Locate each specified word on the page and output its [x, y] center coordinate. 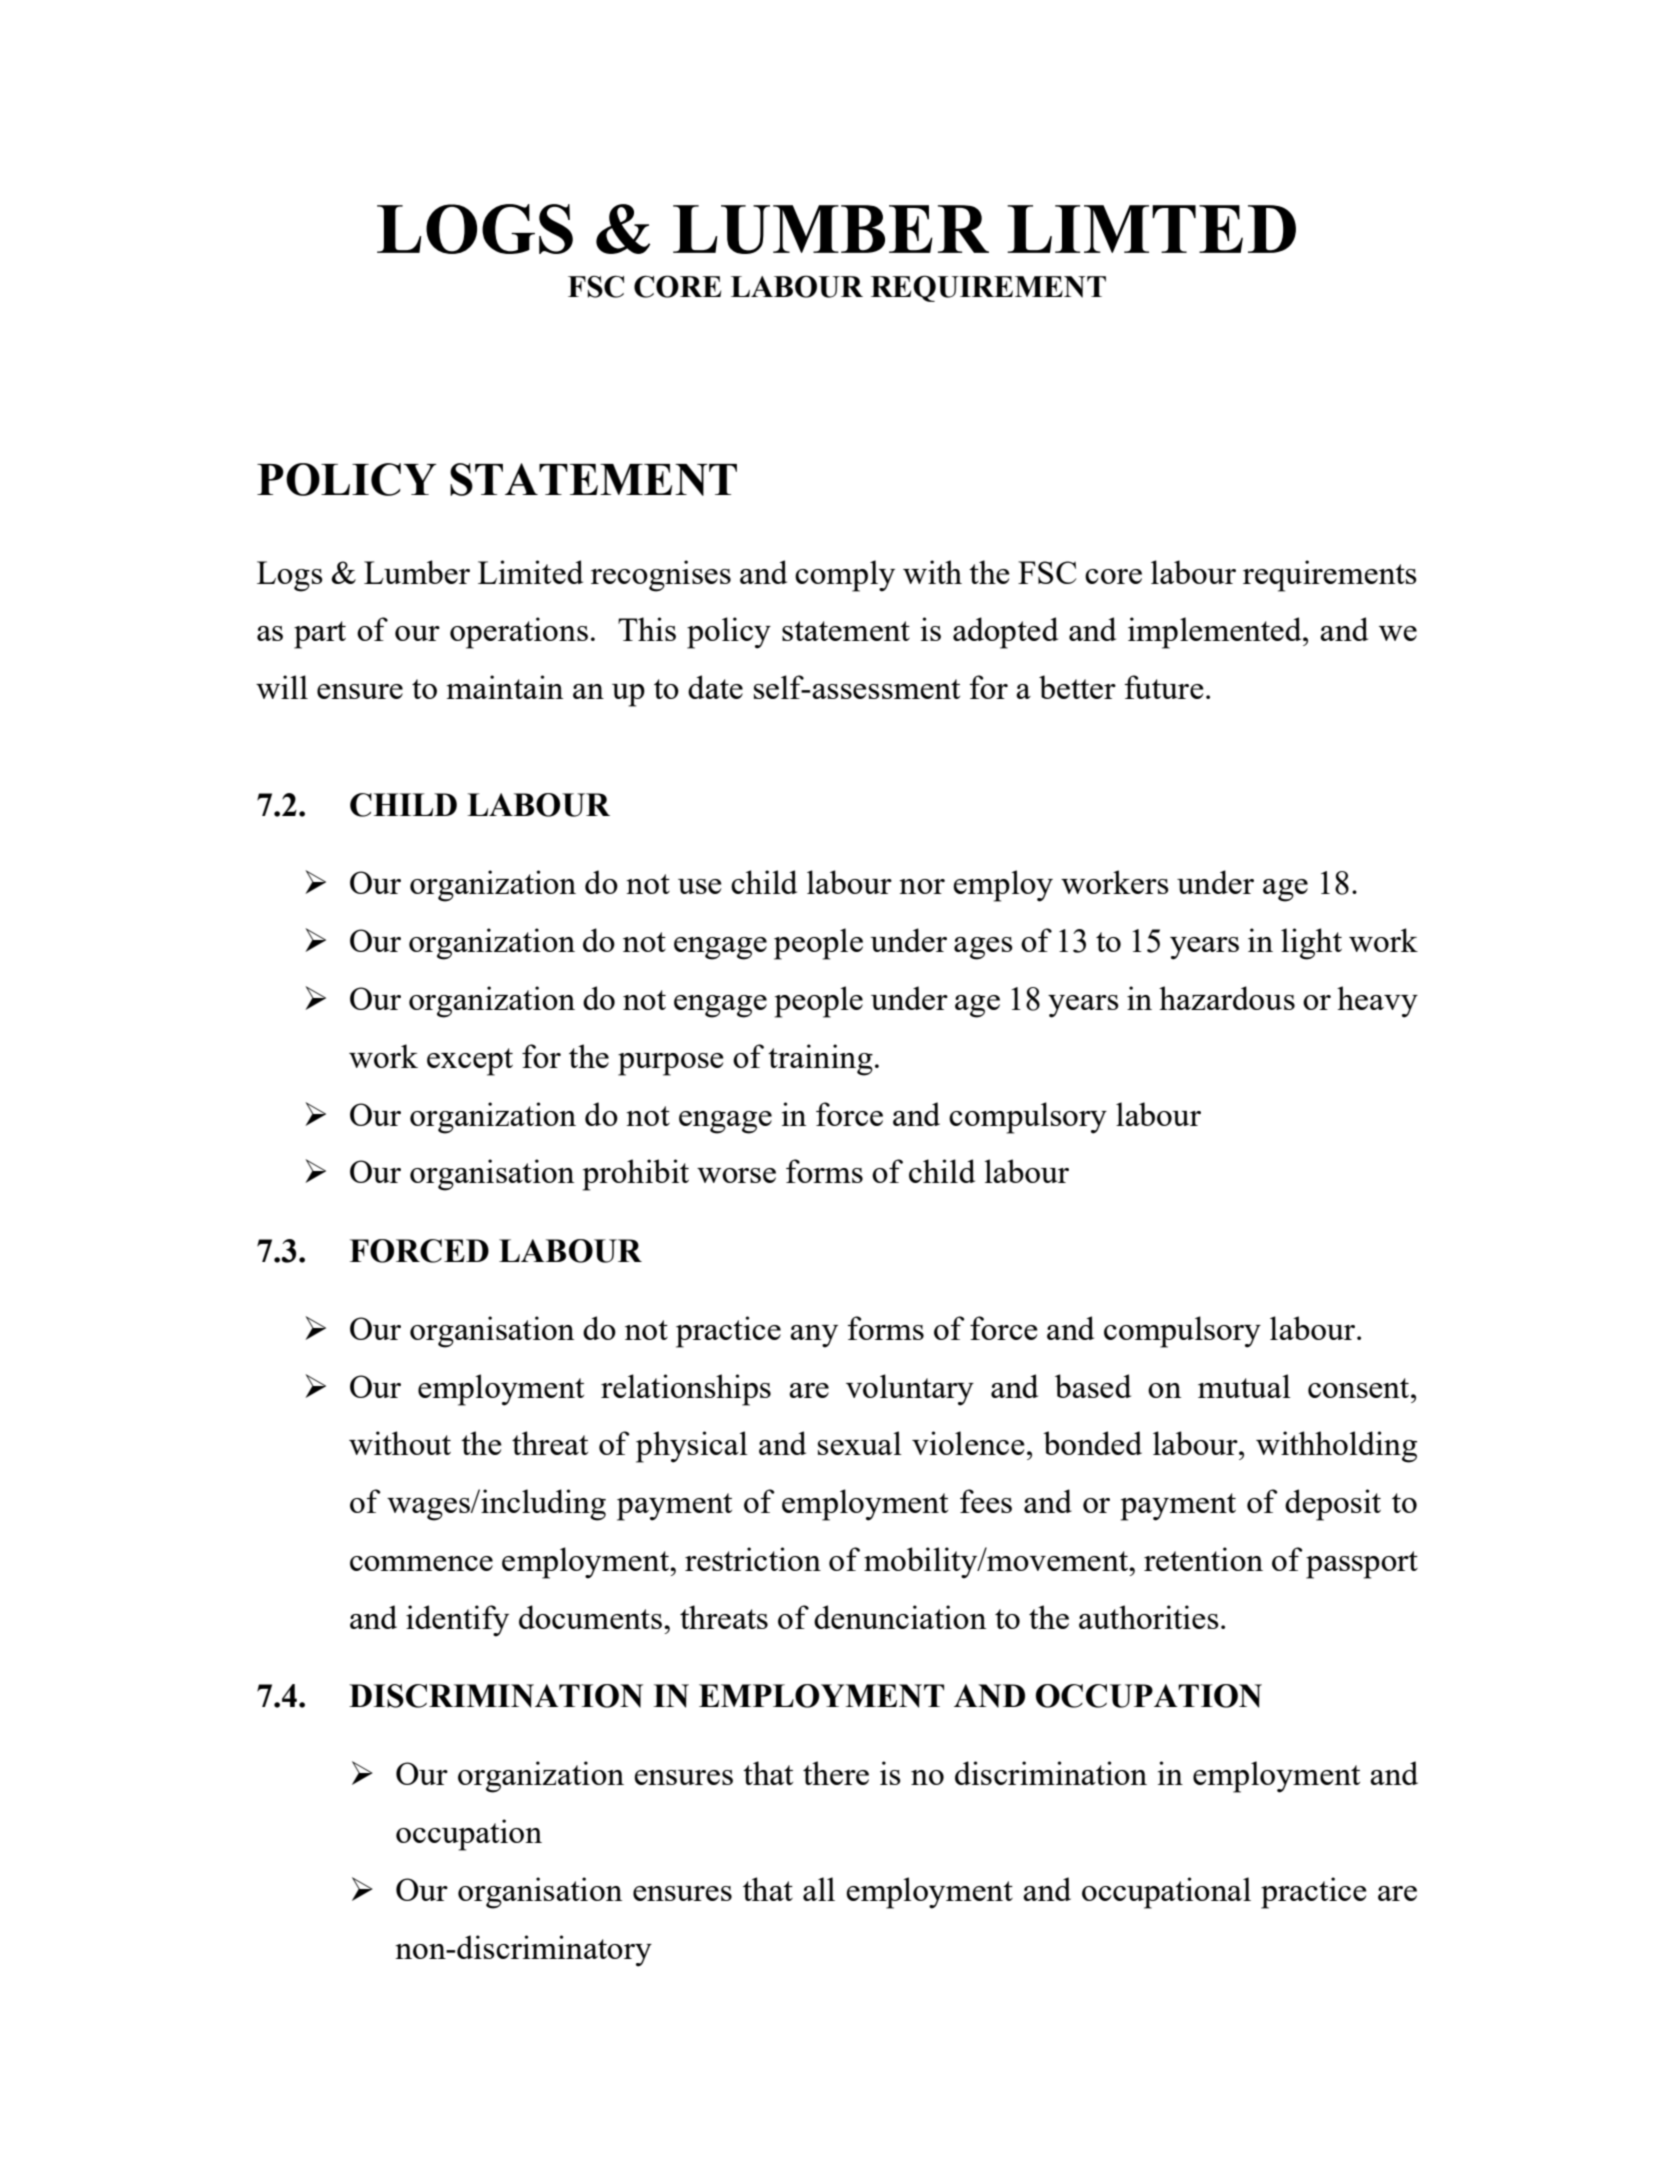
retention [1203, 1559]
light [1311, 944]
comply [845, 576]
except [470, 1062]
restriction [753, 1559]
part [320, 635]
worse [736, 1175]
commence [421, 1563]
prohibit [636, 1175]
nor [922, 886]
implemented [1216, 633]
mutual [1244, 1386]
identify [457, 1621]
